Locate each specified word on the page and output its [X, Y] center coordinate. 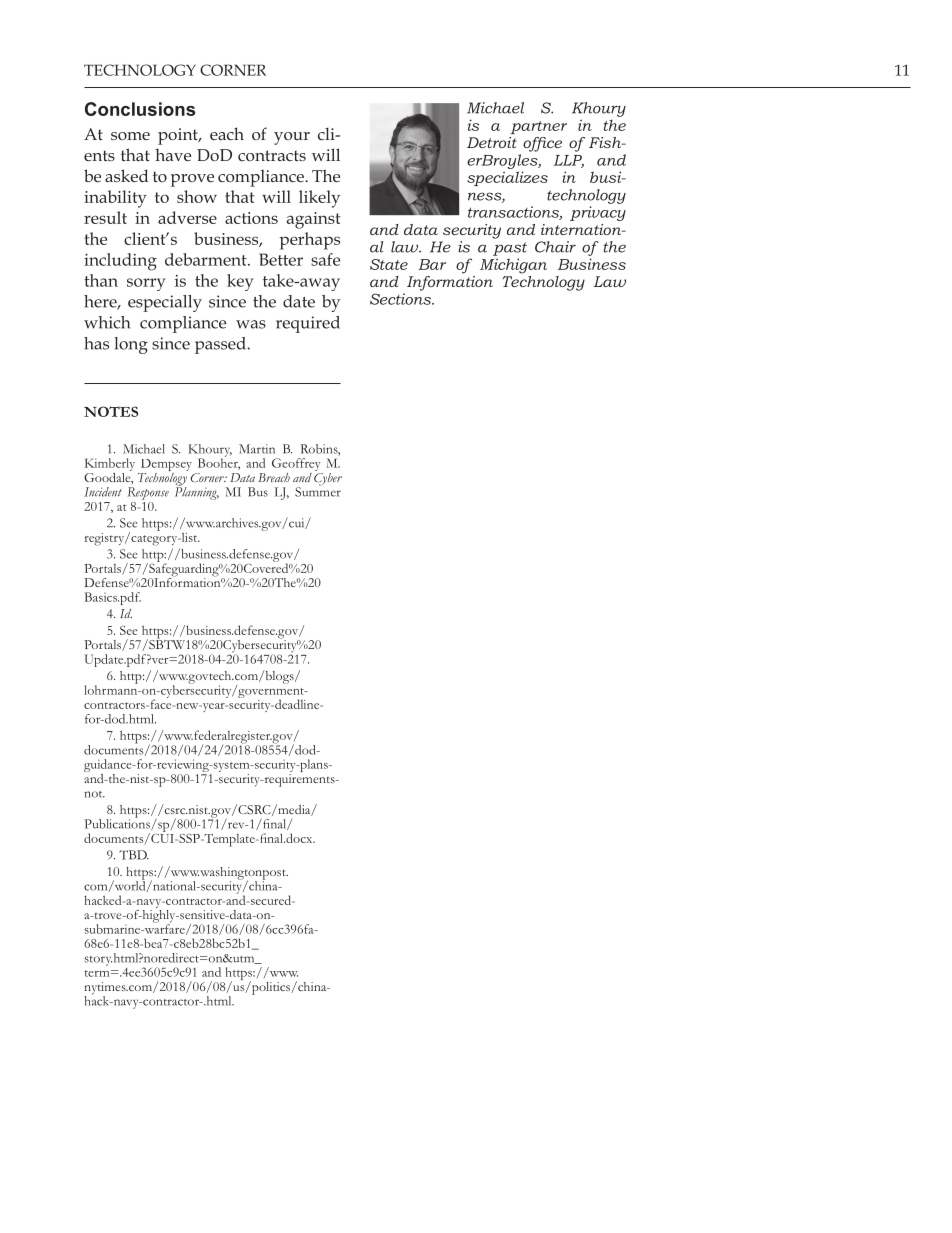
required [308, 324]
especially [165, 303]
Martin [257, 449]
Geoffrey [297, 466]
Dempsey [165, 466]
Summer [318, 491]
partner [538, 127]
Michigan [513, 266]
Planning [197, 492]
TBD [134, 855]
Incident [103, 492]
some [130, 136]
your [292, 138]
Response [148, 493]
